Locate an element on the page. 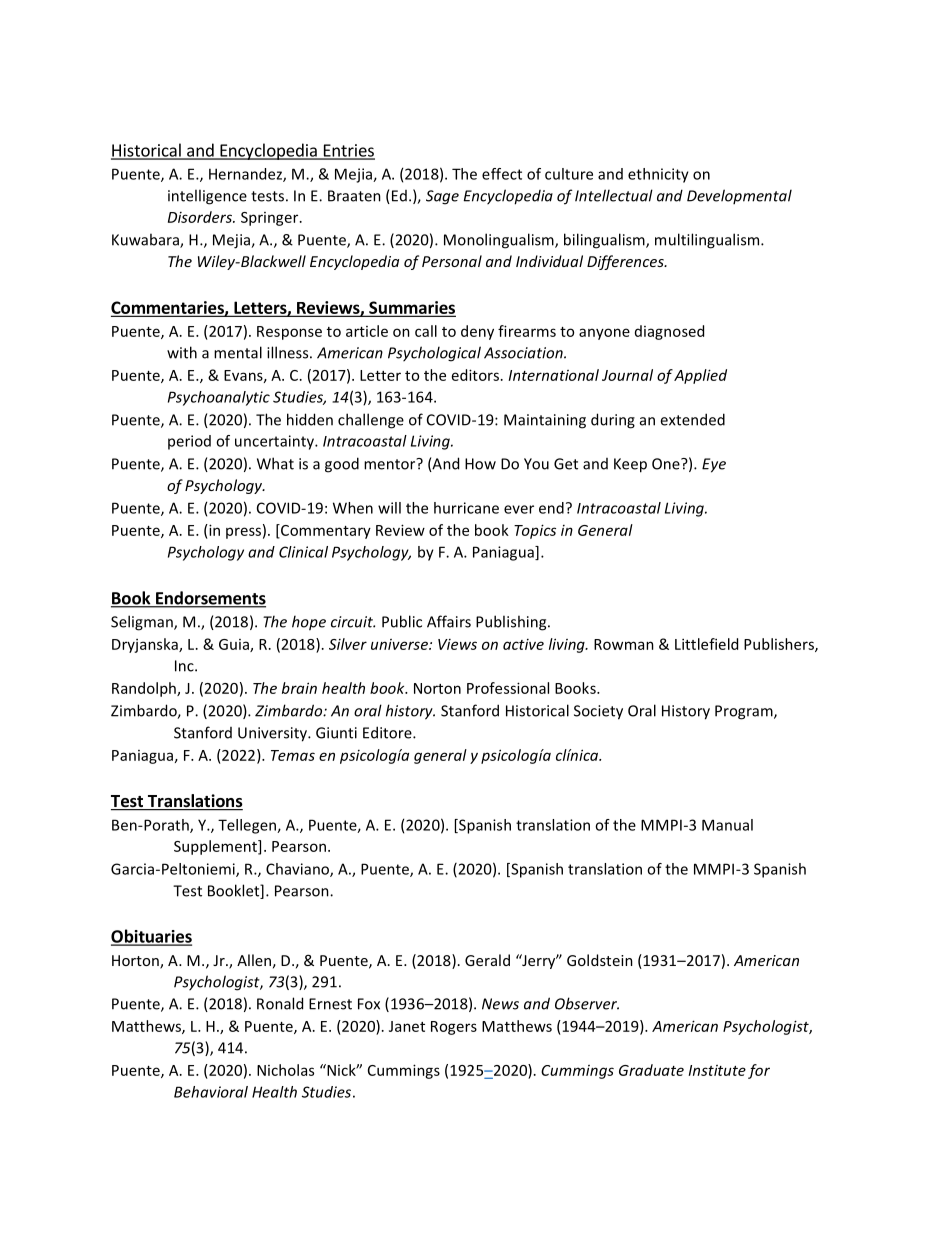  ethnicity is located at coordinates (658, 175).
